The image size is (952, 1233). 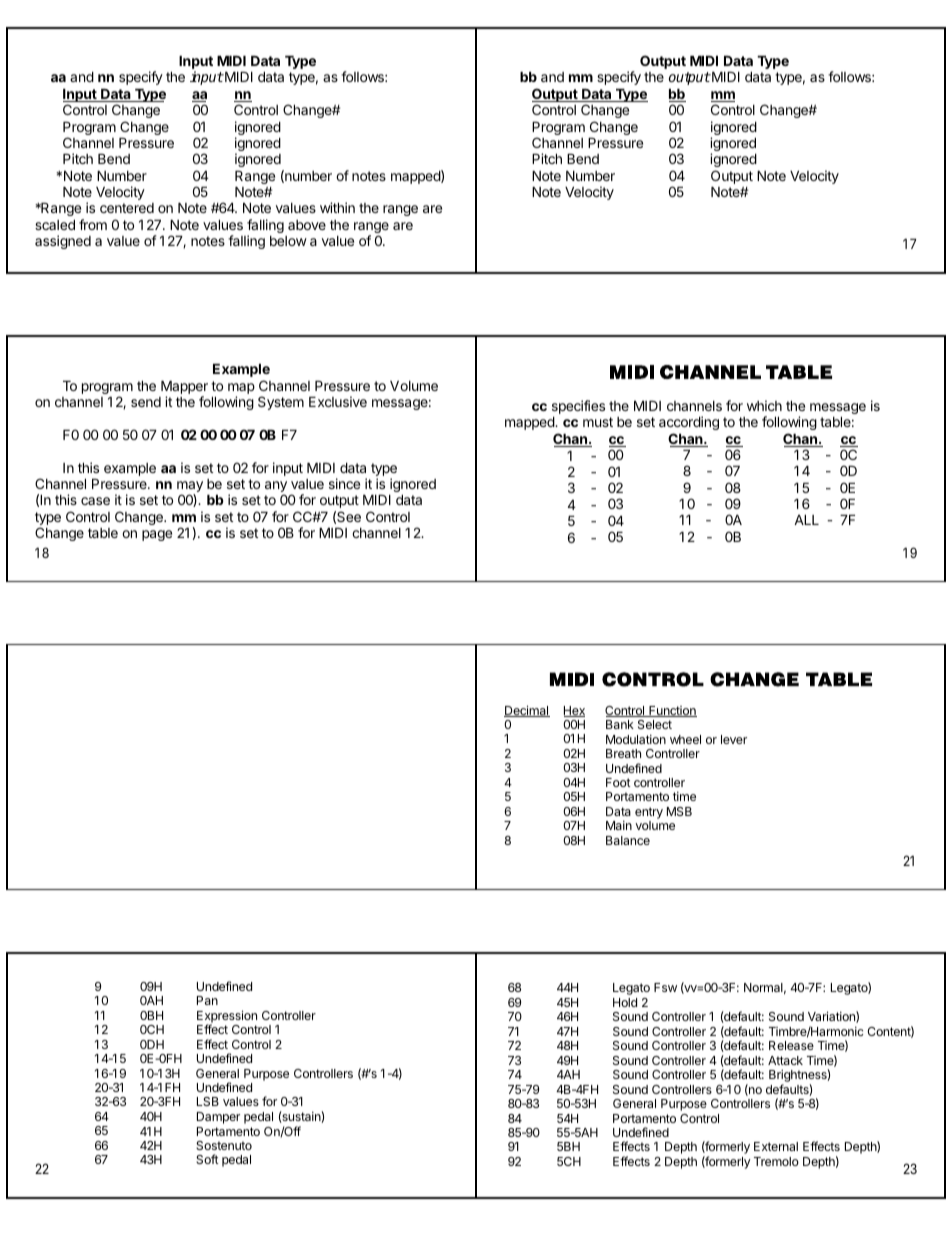 I want to click on within, so click(x=337, y=207).
